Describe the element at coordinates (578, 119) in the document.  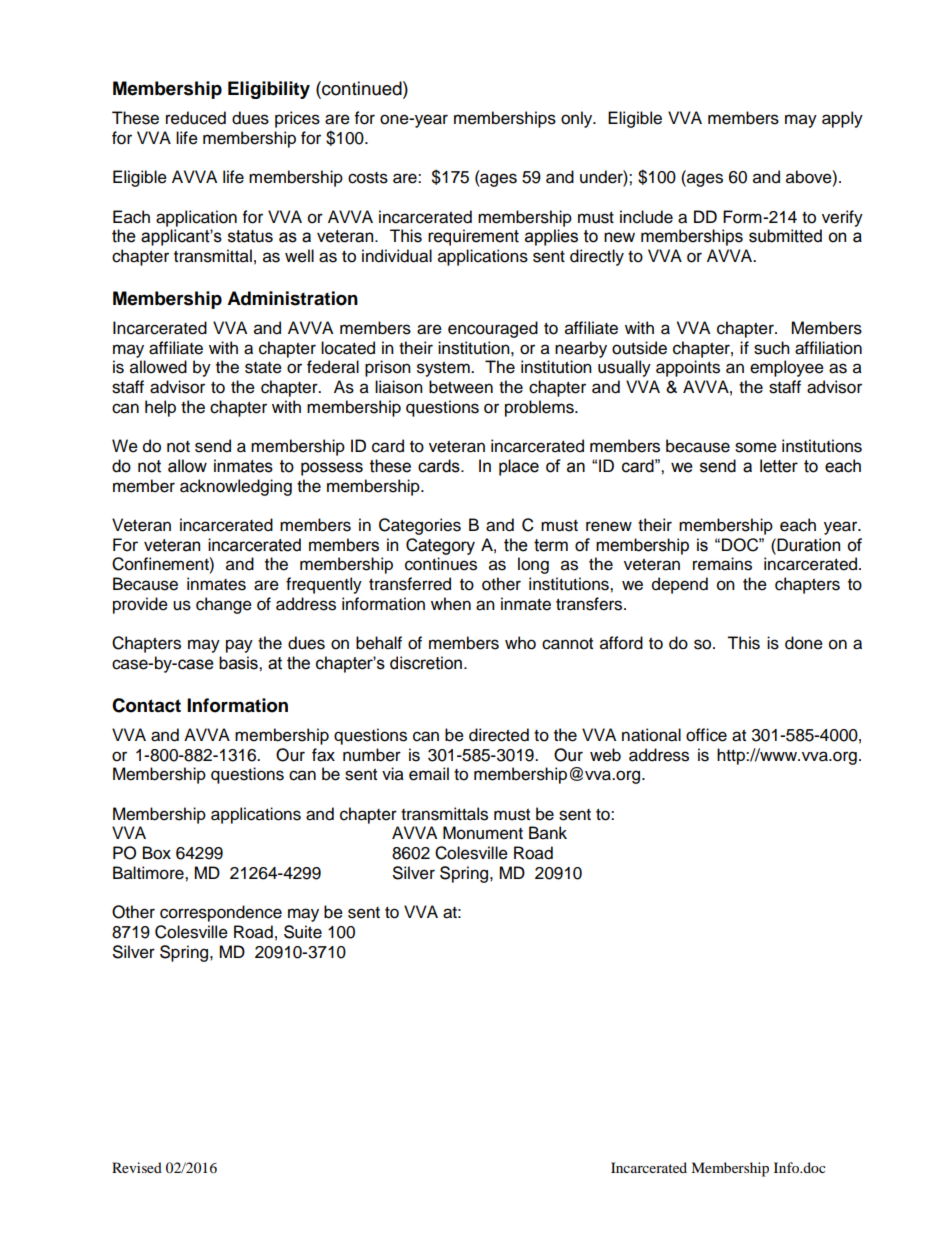
I see `only` at that location.
